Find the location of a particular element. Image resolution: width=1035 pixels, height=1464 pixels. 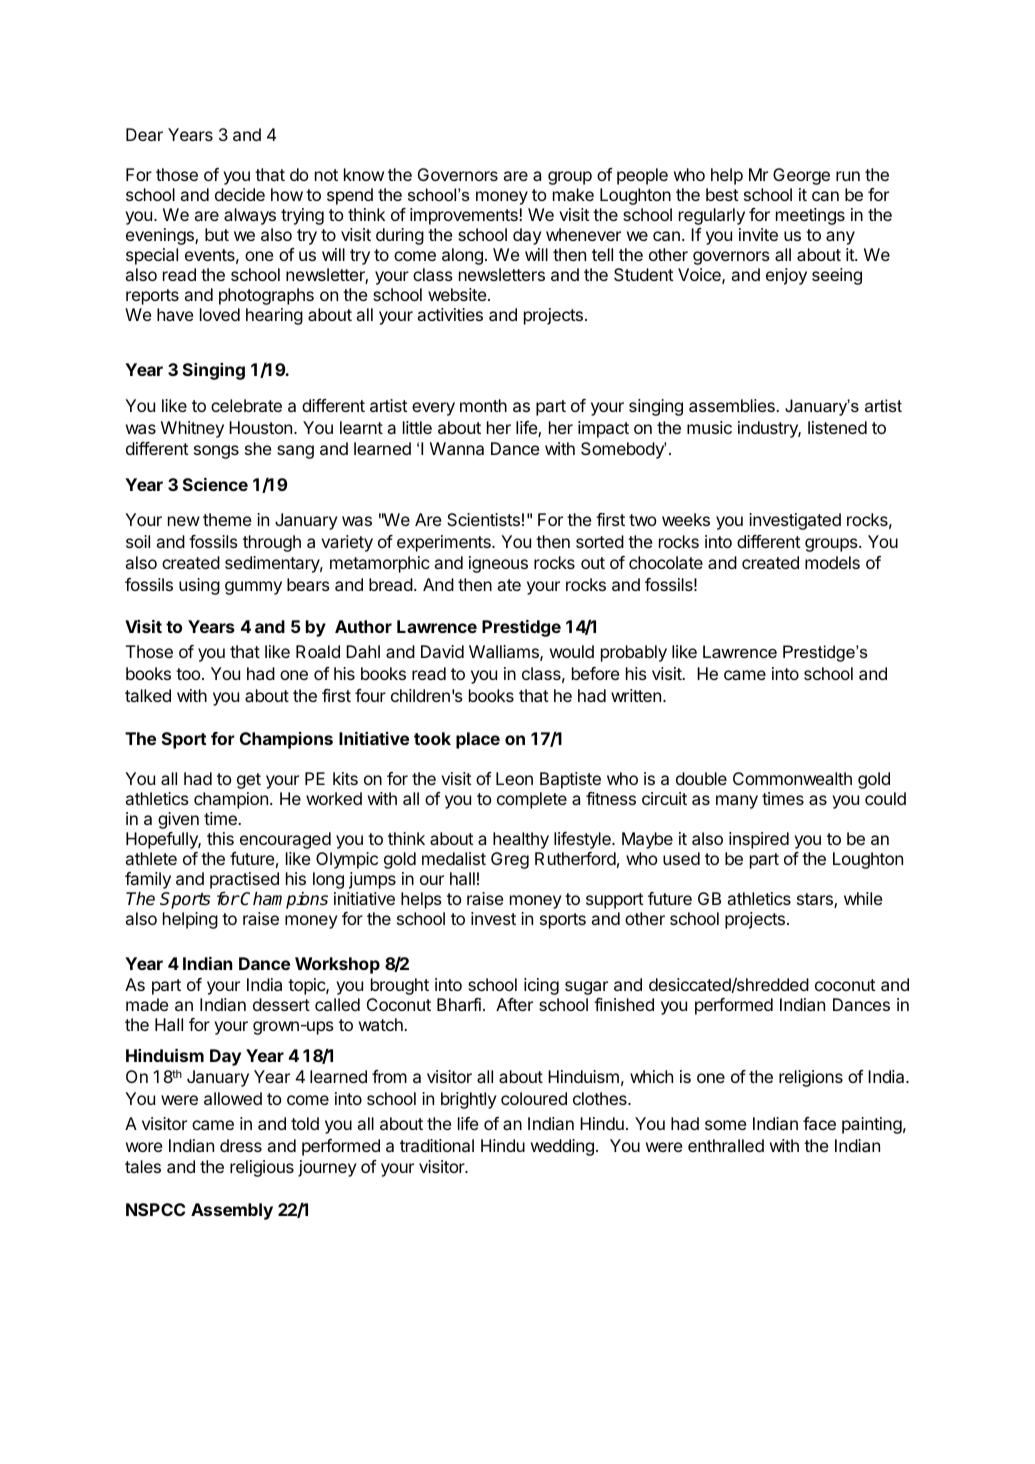

face is located at coordinates (819, 1123).
